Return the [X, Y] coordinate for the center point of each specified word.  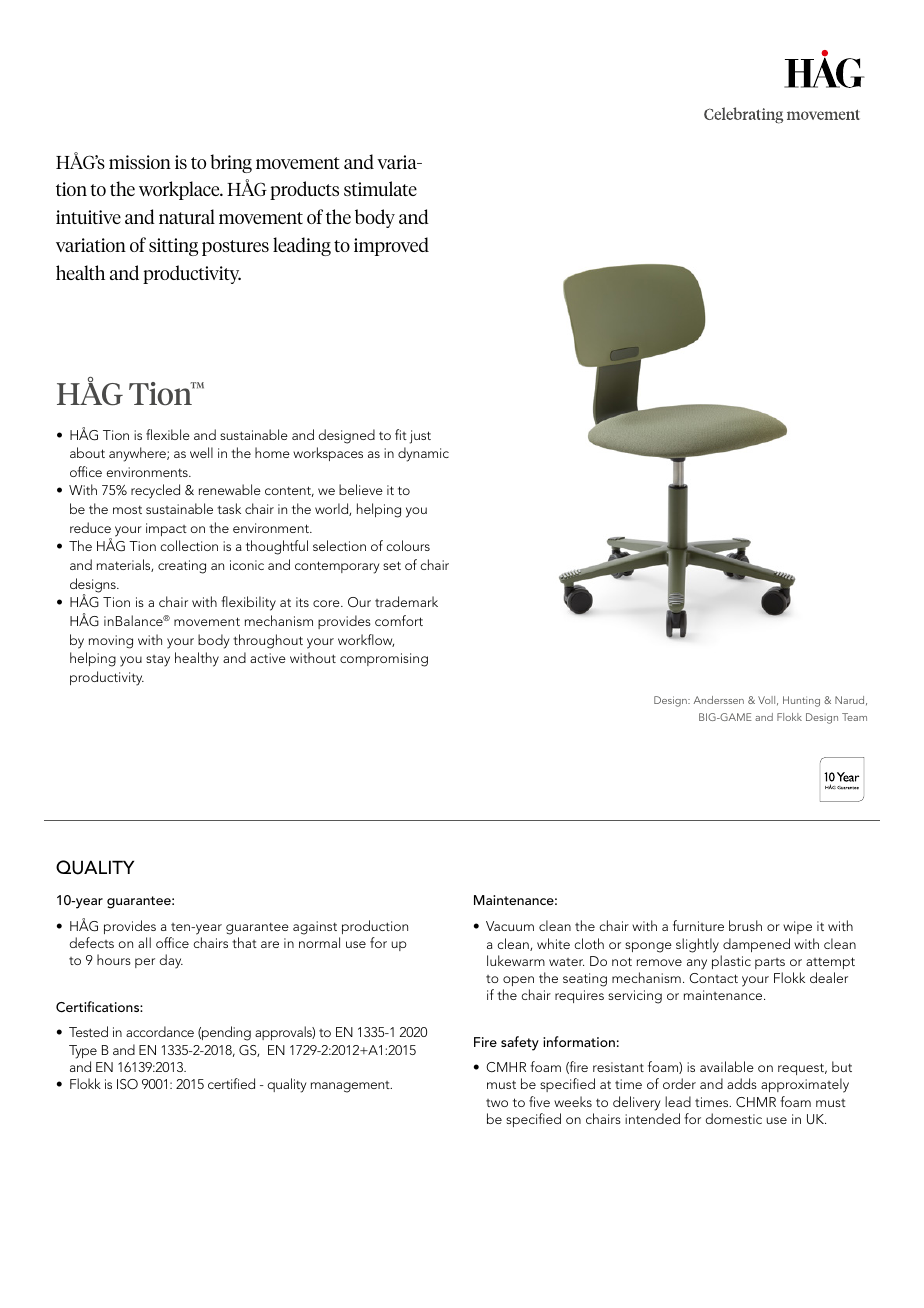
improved [391, 246]
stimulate [380, 188]
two [497, 1103]
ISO [127, 1084]
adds [742, 1083]
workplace [180, 190]
